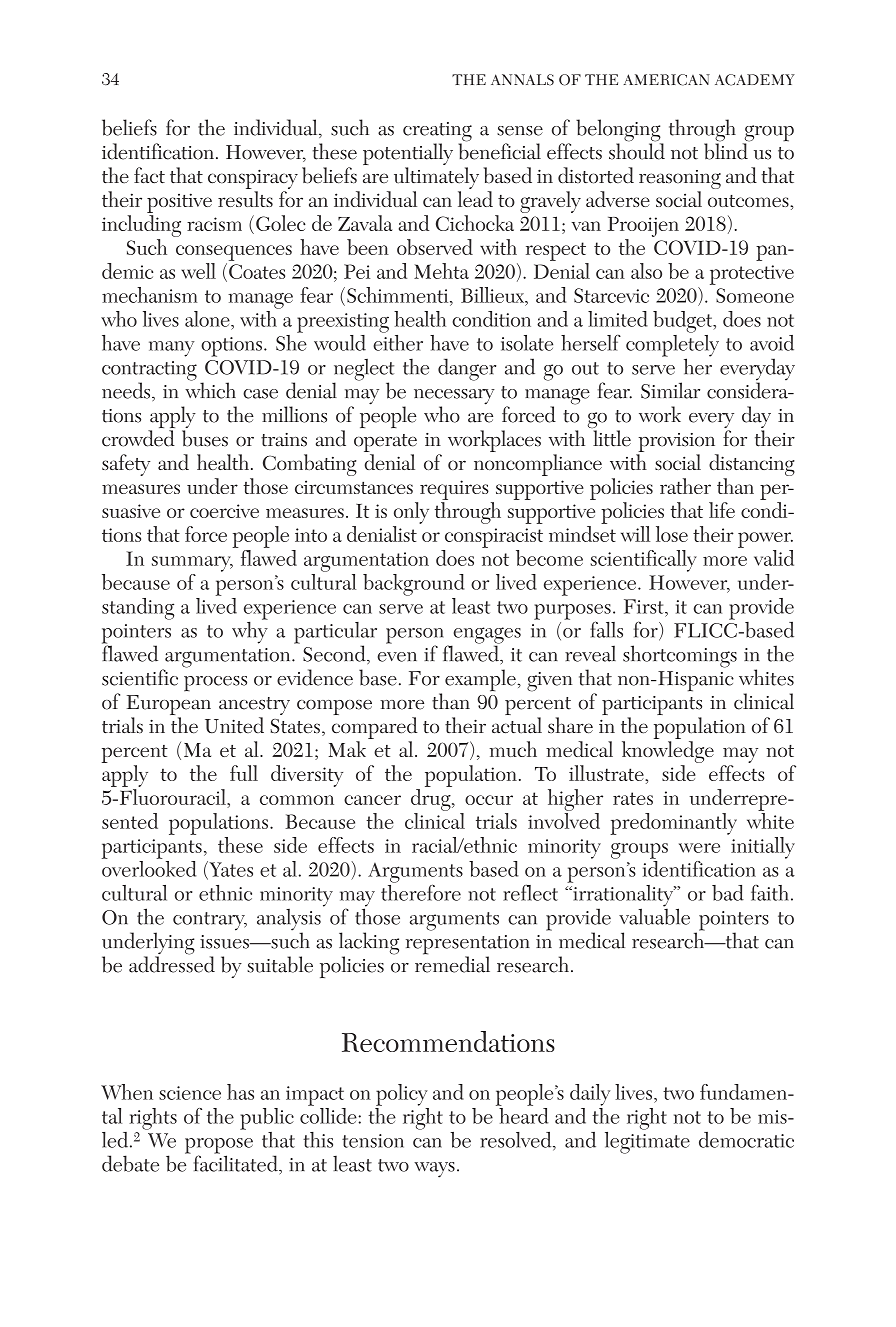 This document has width=896, height=1327. I want to click on drug, so click(432, 800).
